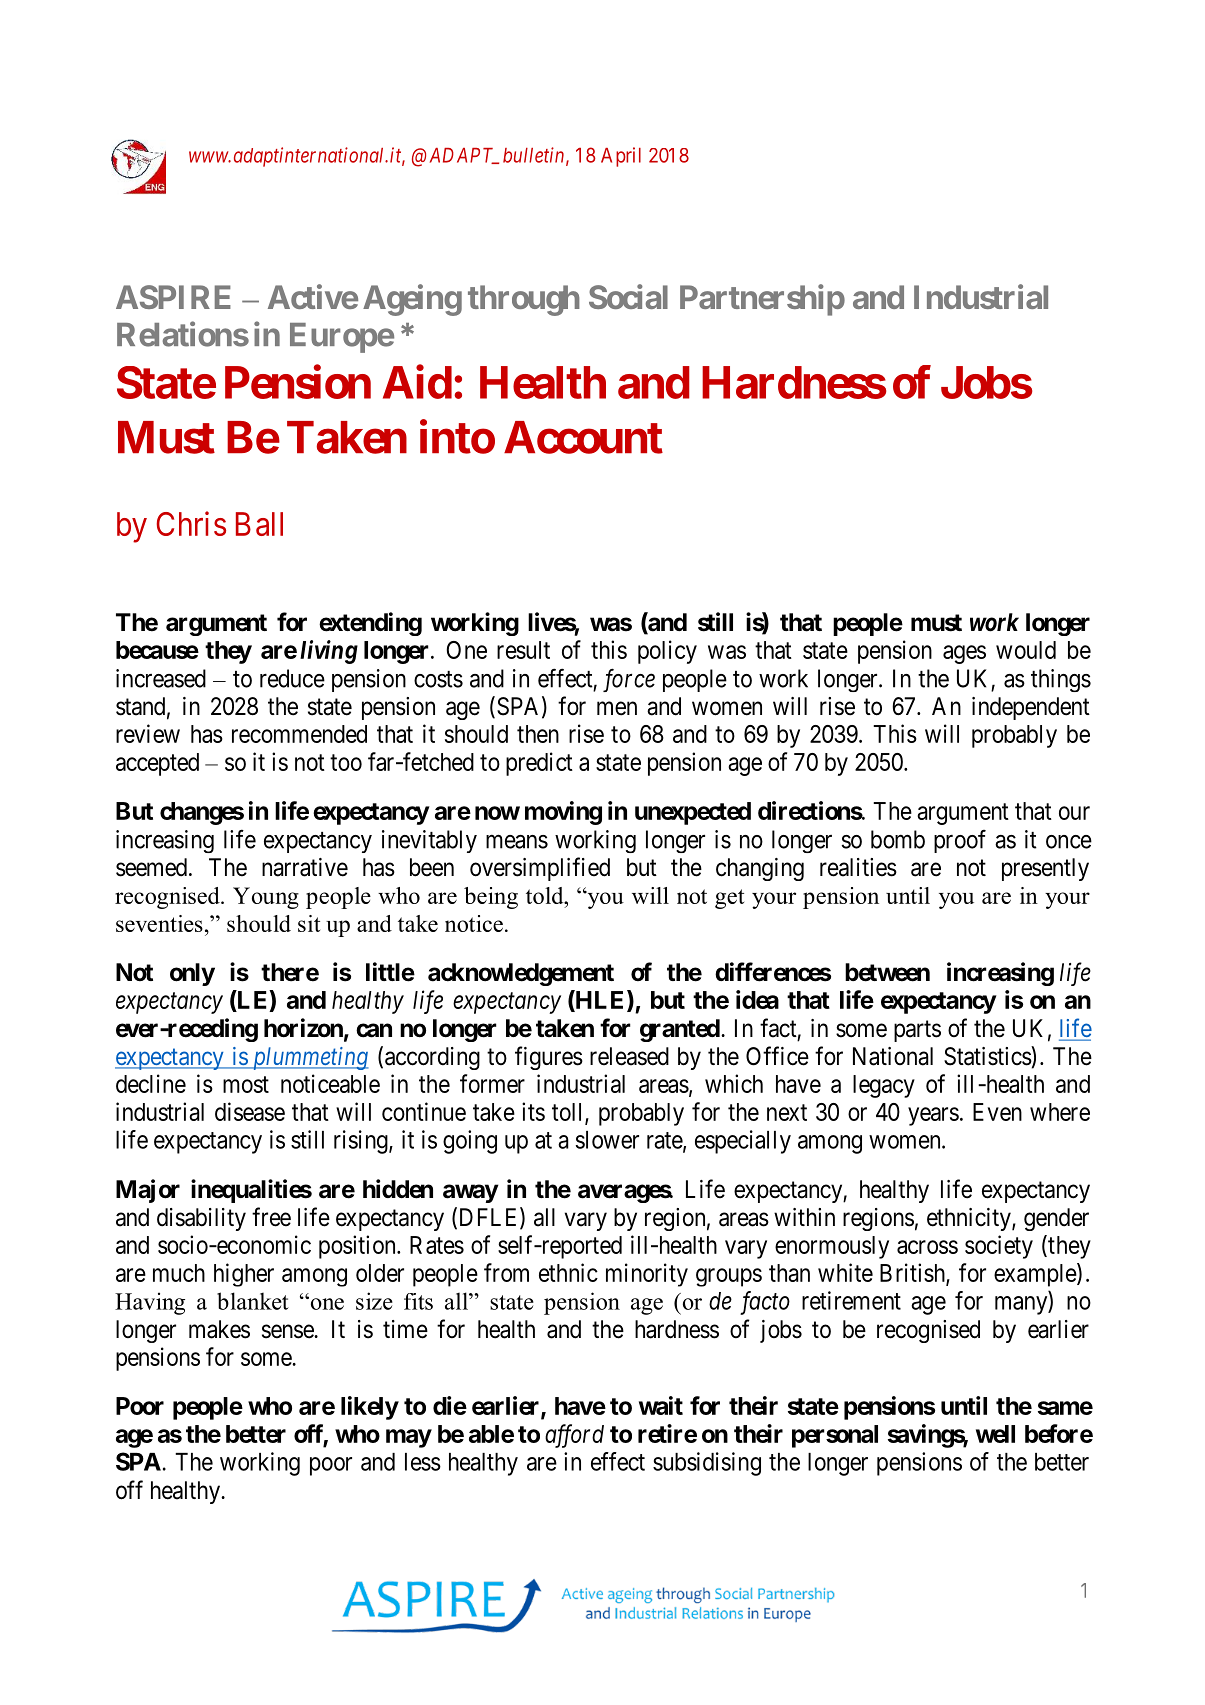  I want to click on likely, so click(370, 1408).
